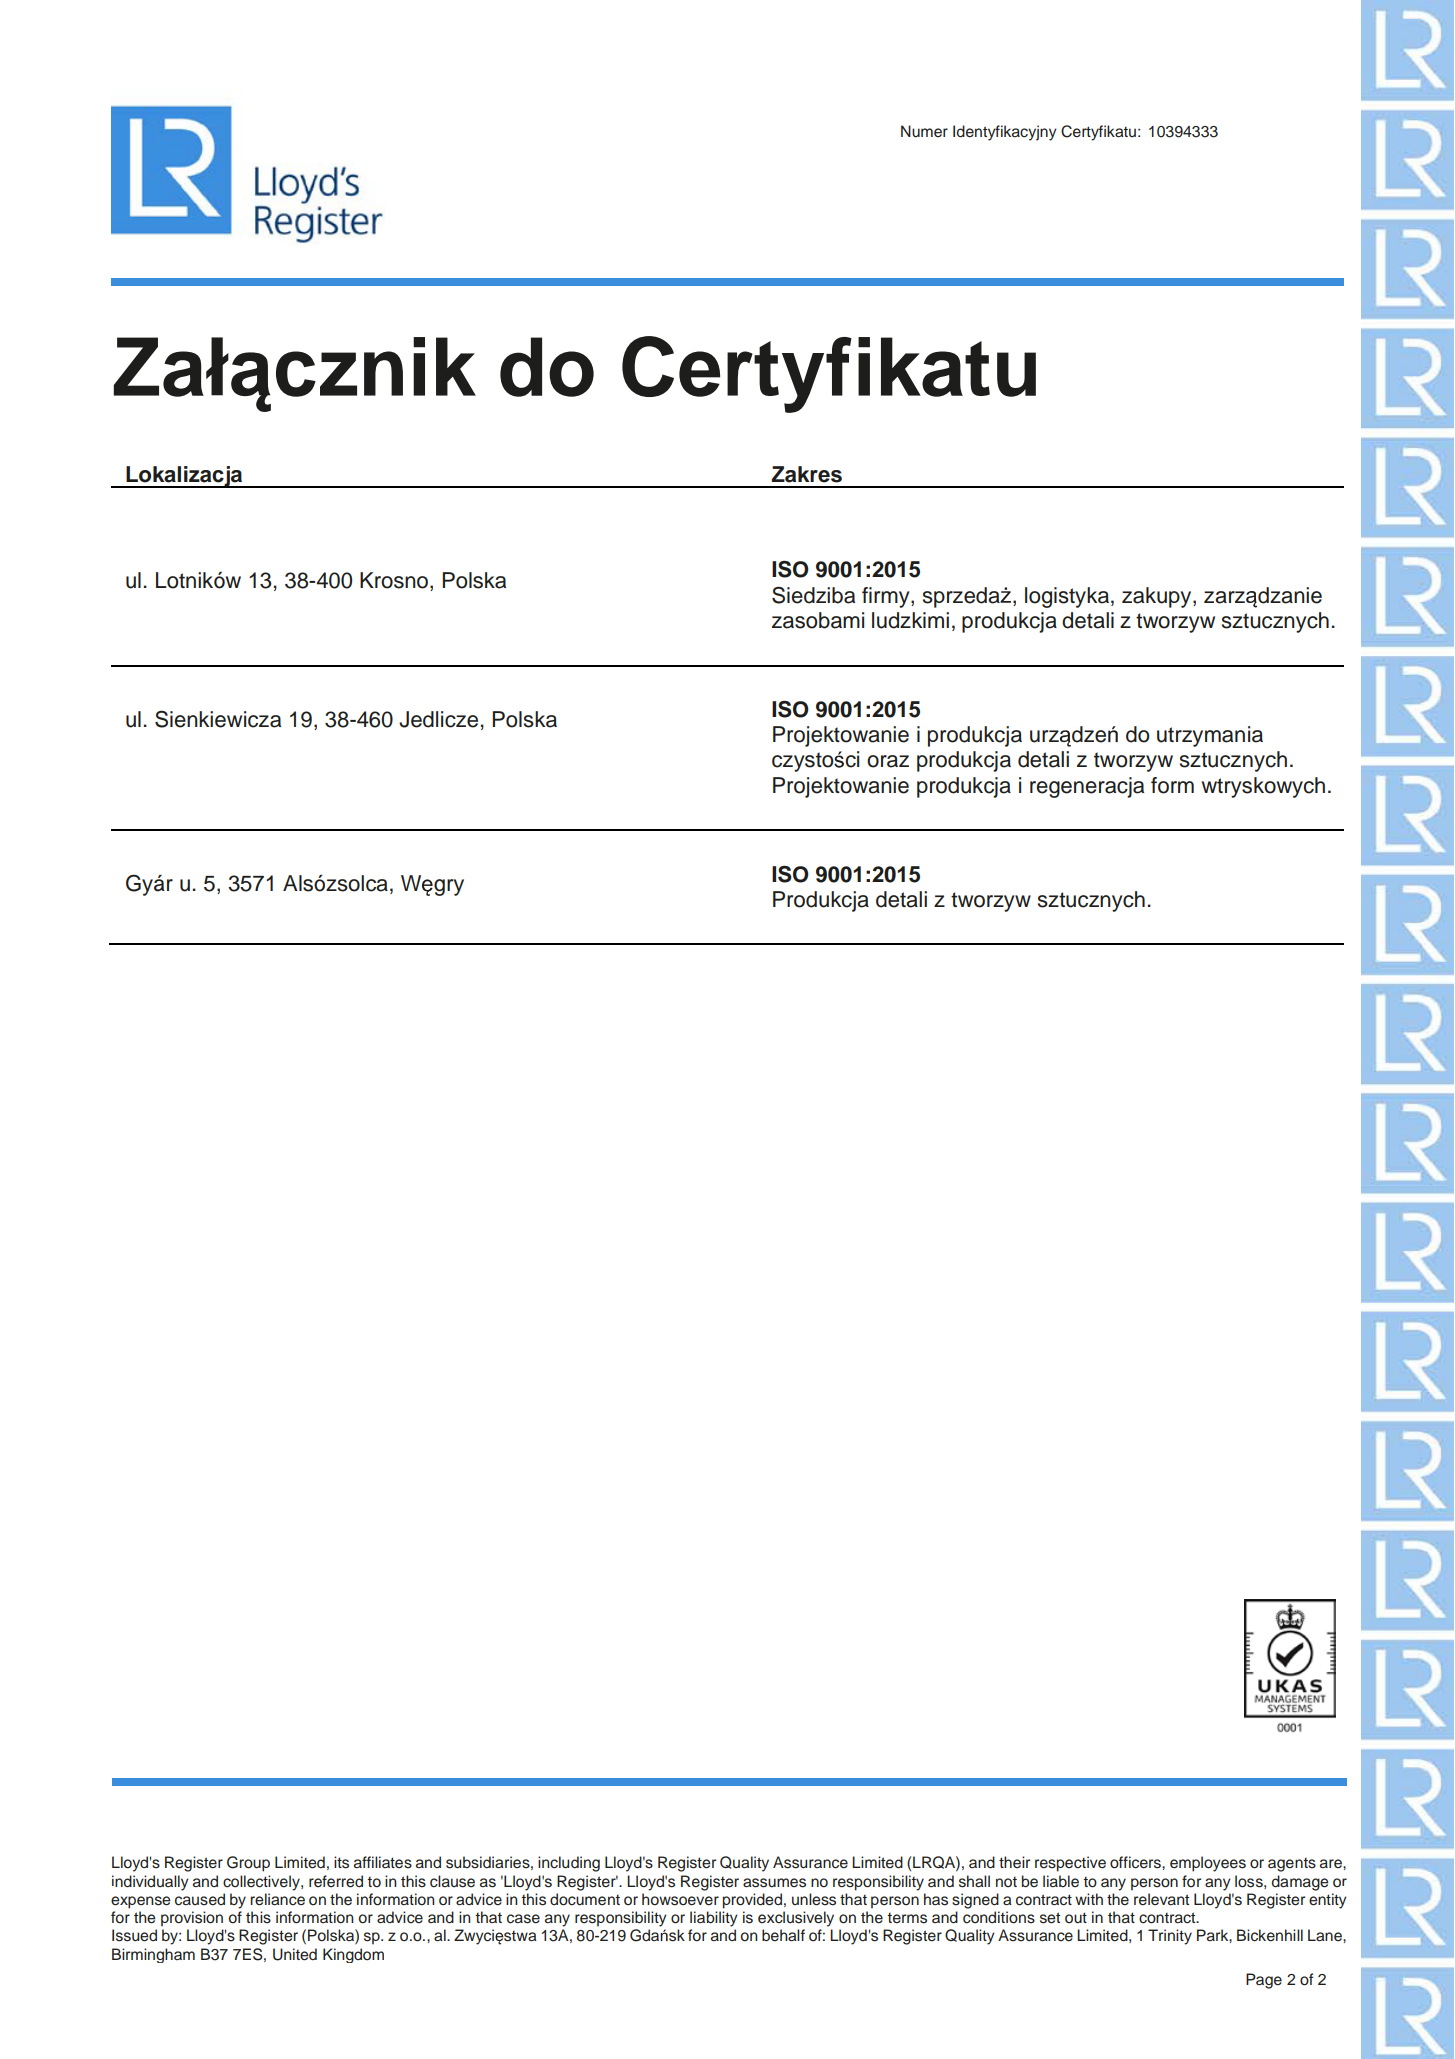 This screenshot has width=1455, height=2059. What do you see at coordinates (714, 1919) in the screenshot?
I see `liability` at bounding box center [714, 1919].
